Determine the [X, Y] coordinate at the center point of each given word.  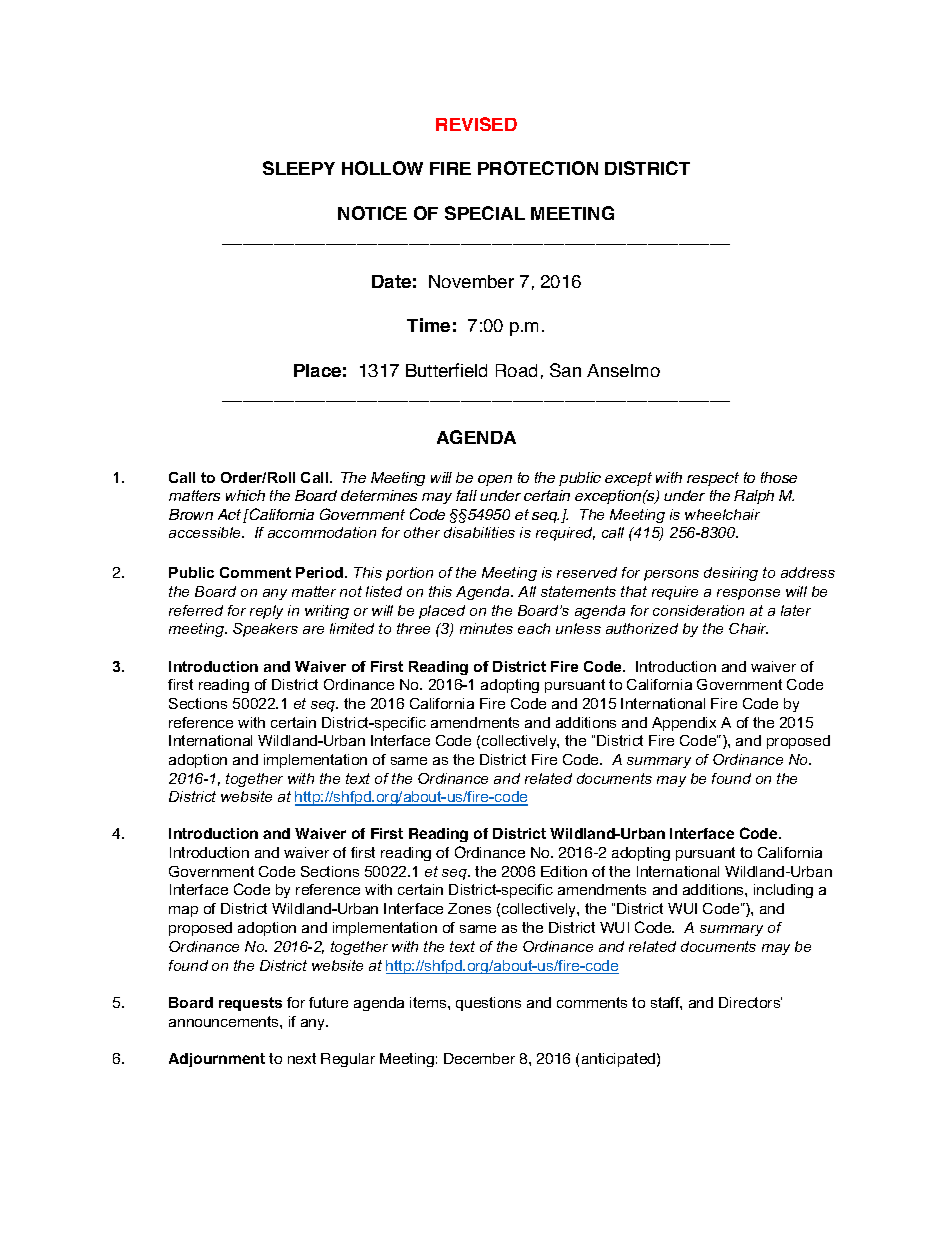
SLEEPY [299, 168]
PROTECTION [538, 168]
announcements [225, 1021]
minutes [486, 628]
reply [266, 612]
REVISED [476, 124]
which [245, 495]
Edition [564, 871]
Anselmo [623, 370]
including [783, 891]
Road [516, 370]
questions [488, 1004]
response [748, 594]
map [183, 911]
